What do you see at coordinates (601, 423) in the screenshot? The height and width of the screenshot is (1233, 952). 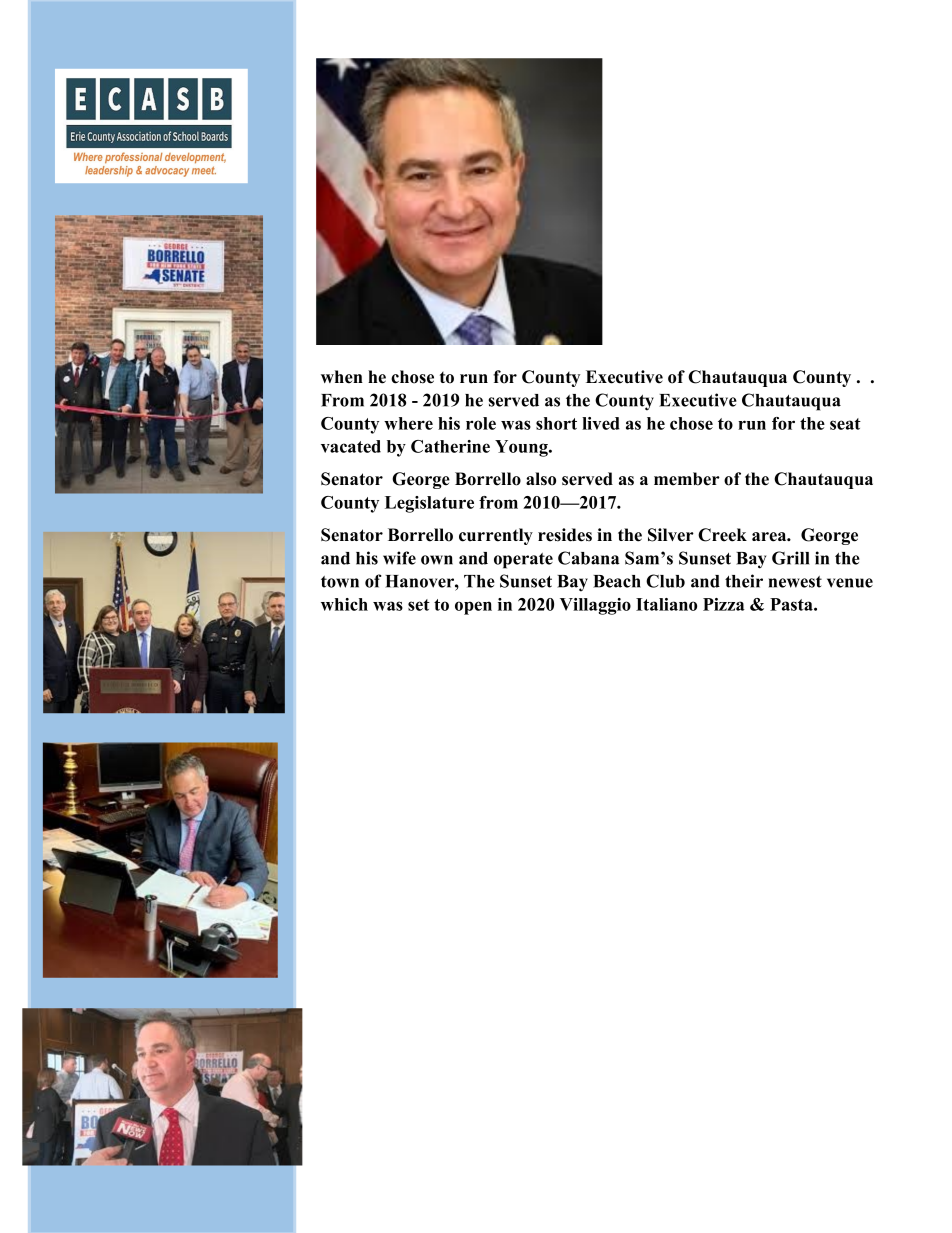 I see `lived` at bounding box center [601, 423].
